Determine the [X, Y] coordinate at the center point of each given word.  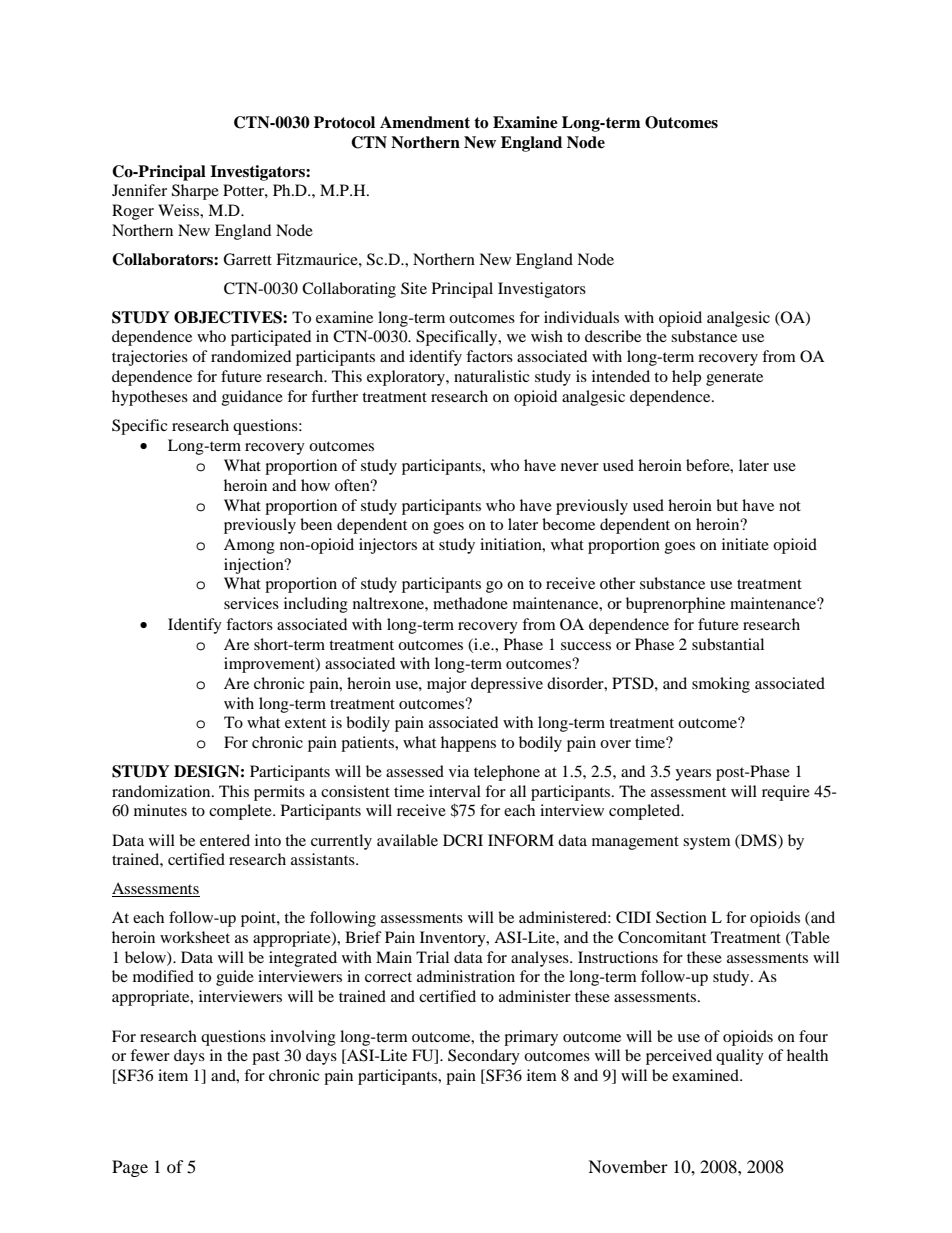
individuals [581, 317]
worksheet [195, 937]
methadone [470, 603]
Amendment [425, 122]
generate [734, 379]
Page [130, 1168]
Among [249, 546]
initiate [745, 544]
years [693, 775]
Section [681, 917]
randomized [251, 356]
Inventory [454, 939]
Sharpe [195, 192]
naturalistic [491, 376]
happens [468, 744]
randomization [162, 791]
